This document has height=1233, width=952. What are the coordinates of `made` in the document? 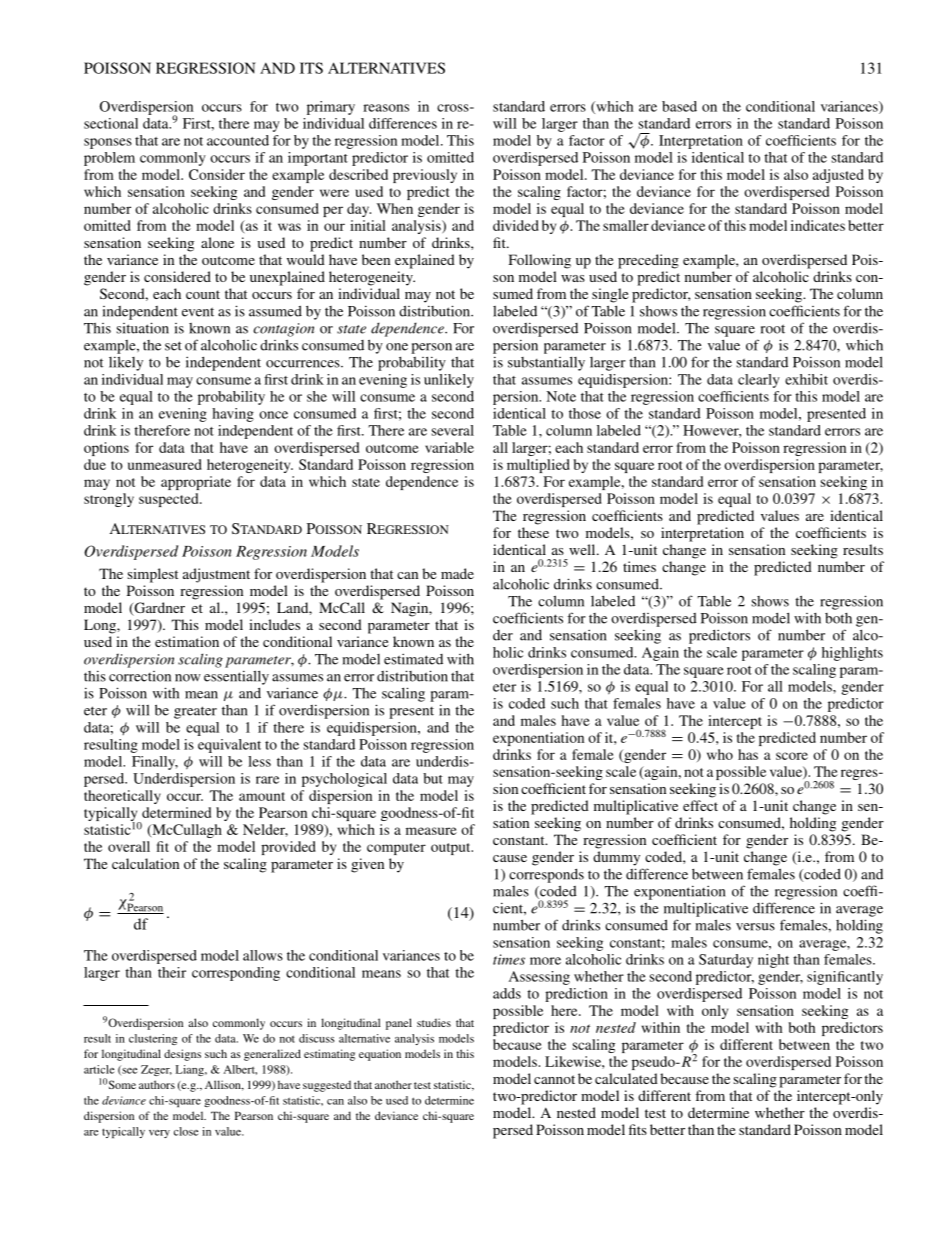 It's located at (457, 573).
